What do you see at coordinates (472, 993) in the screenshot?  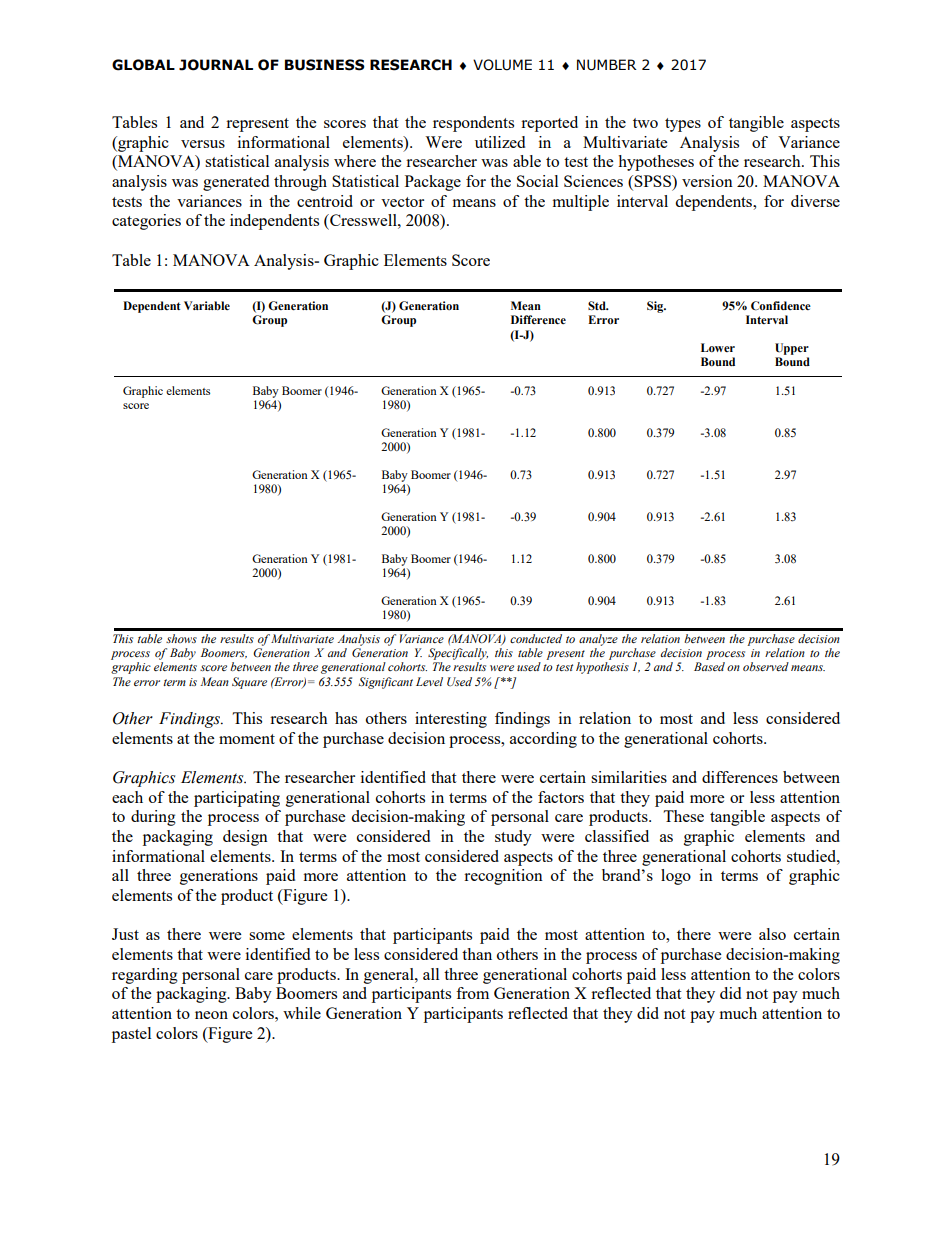 I see `from` at bounding box center [472, 993].
